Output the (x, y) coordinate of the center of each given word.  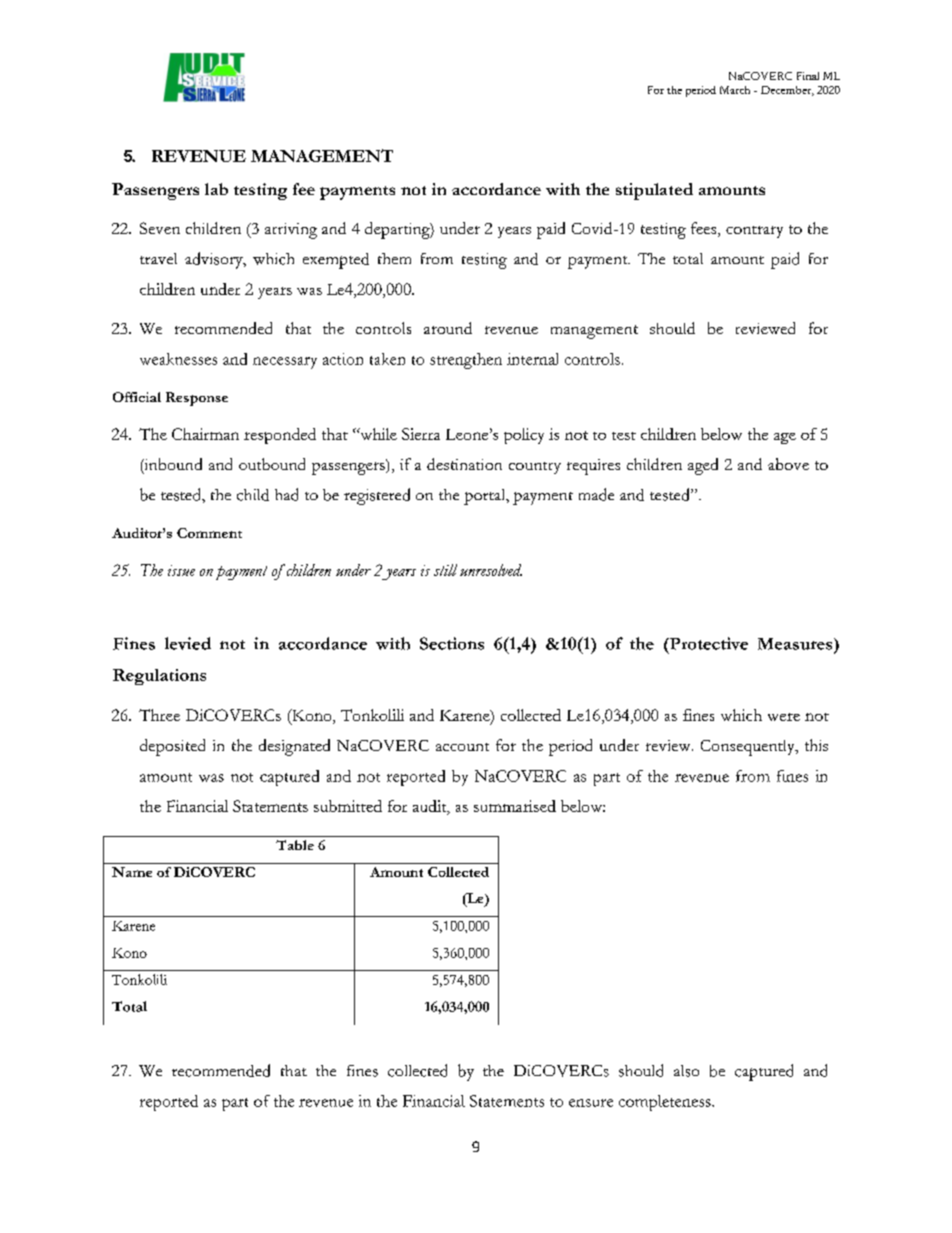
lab (216, 189)
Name (132, 872)
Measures (796, 644)
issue (181, 570)
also (686, 1071)
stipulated (654, 191)
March (735, 90)
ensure (591, 1103)
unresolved (491, 570)
